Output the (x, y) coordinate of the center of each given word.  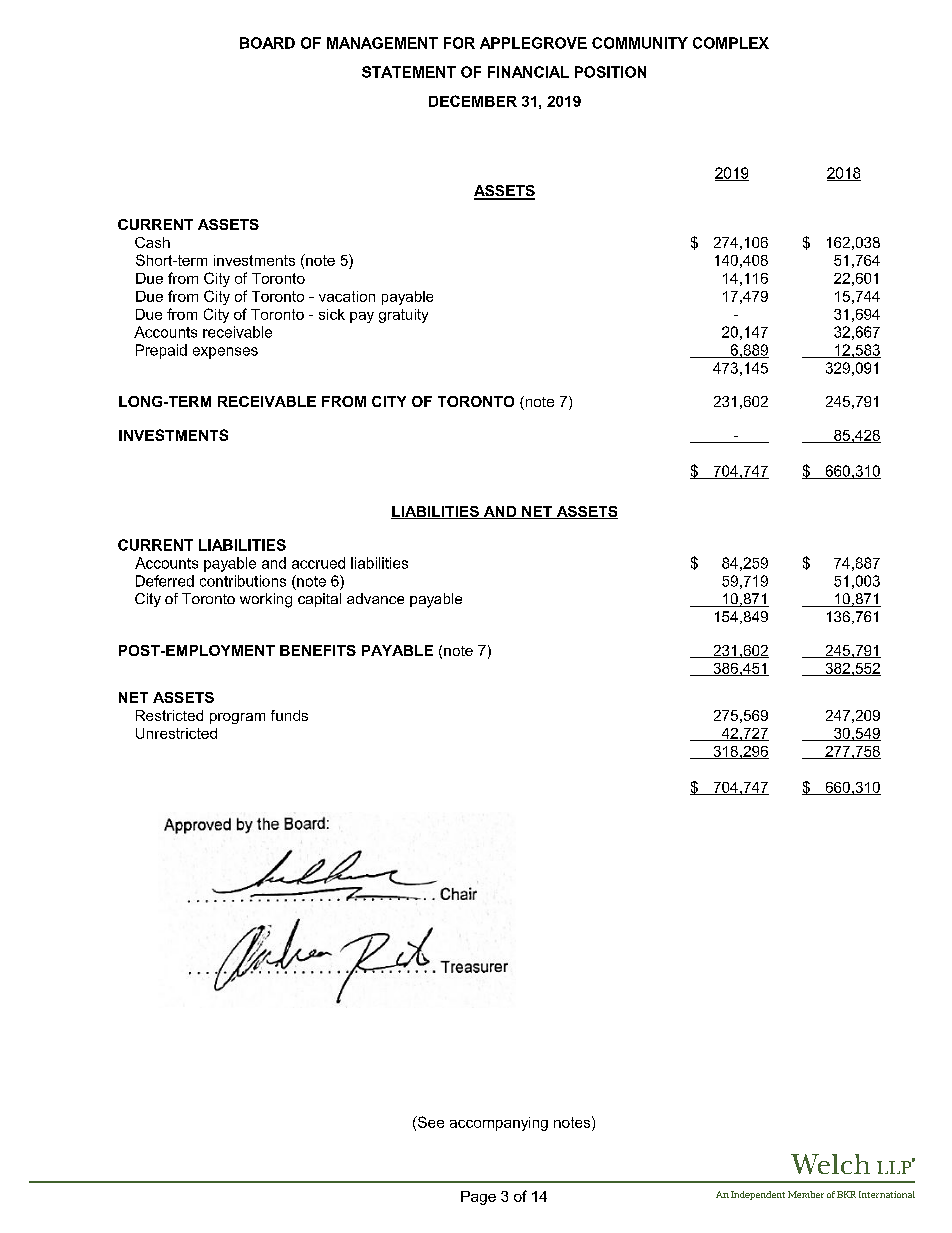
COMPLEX (731, 43)
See (429, 1123)
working (266, 600)
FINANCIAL (528, 72)
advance (375, 598)
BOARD (267, 43)
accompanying (499, 1124)
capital (319, 600)
